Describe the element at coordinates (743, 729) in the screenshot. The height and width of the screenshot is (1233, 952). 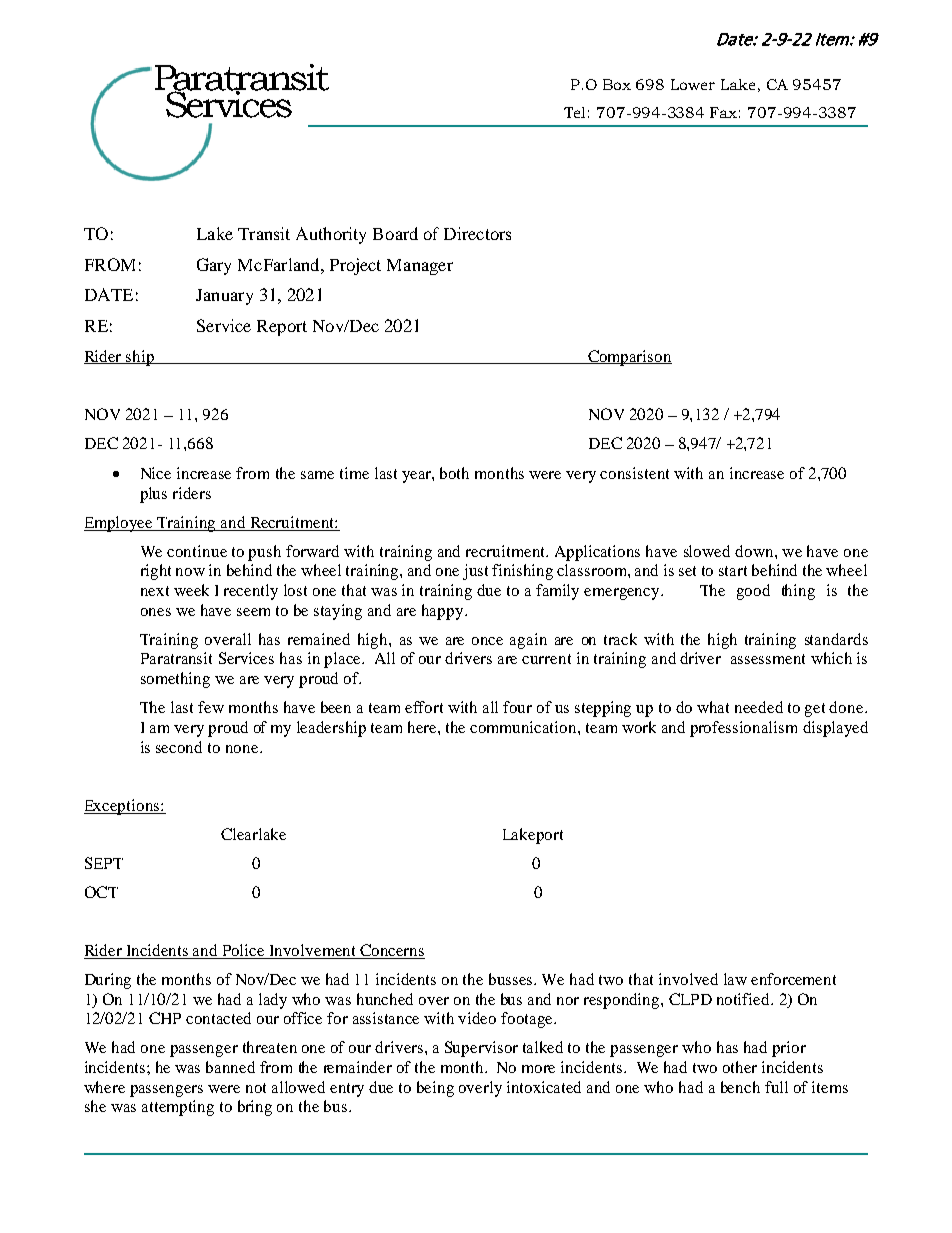
I see `professionalism` at that location.
